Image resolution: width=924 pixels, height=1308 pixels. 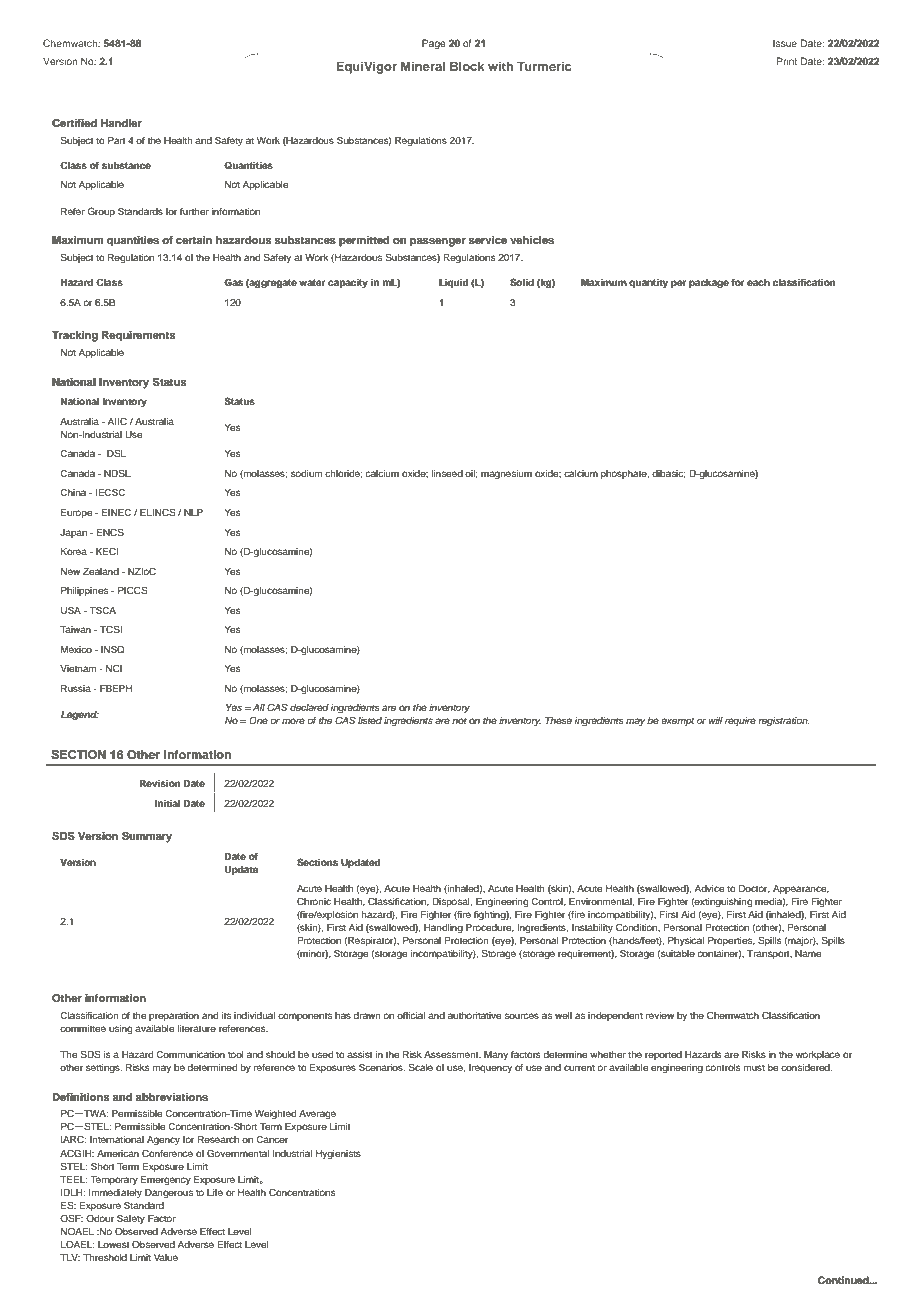 I want to click on Dangerous, so click(x=169, y=1193).
